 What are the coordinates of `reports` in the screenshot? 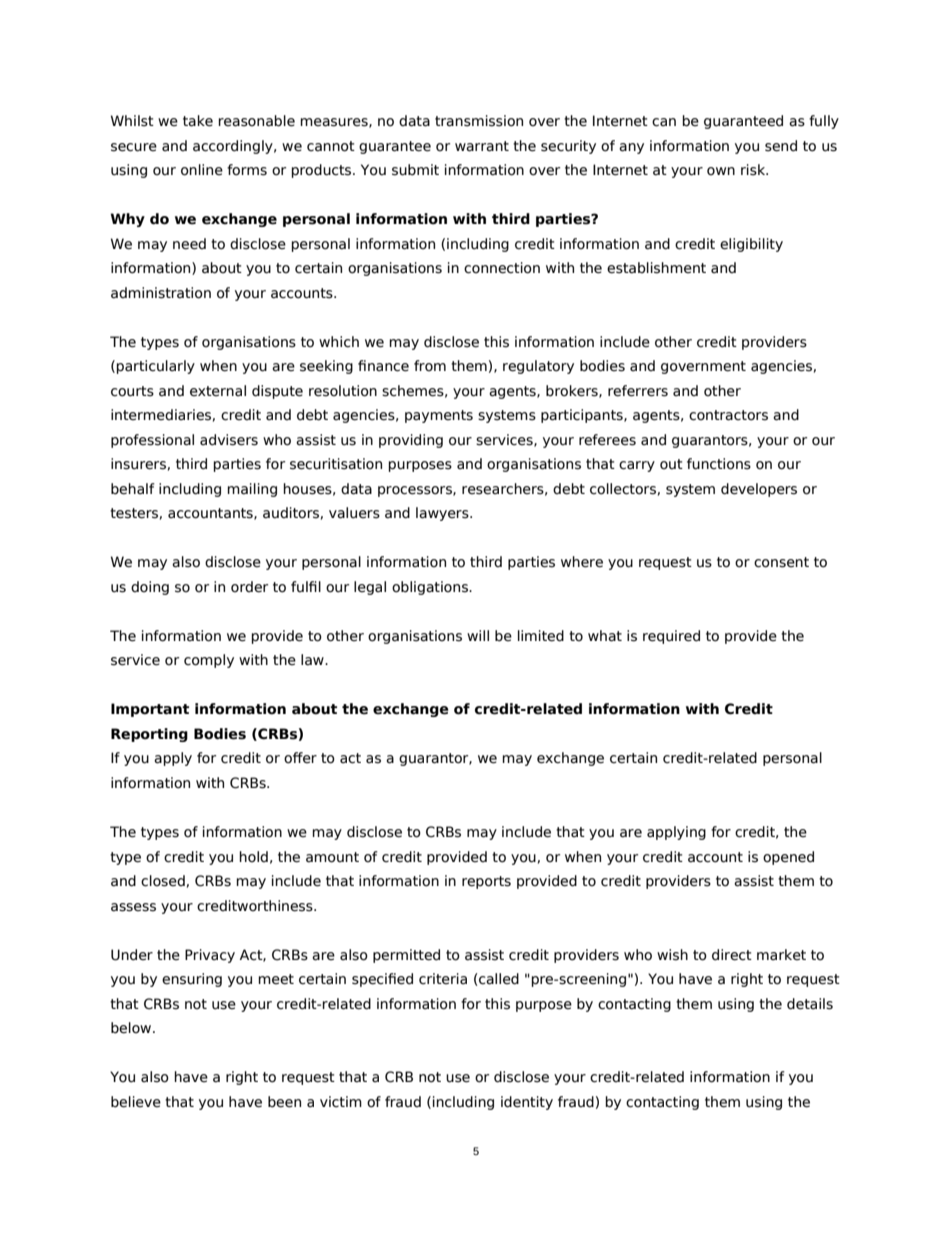 It's located at (486, 882).
